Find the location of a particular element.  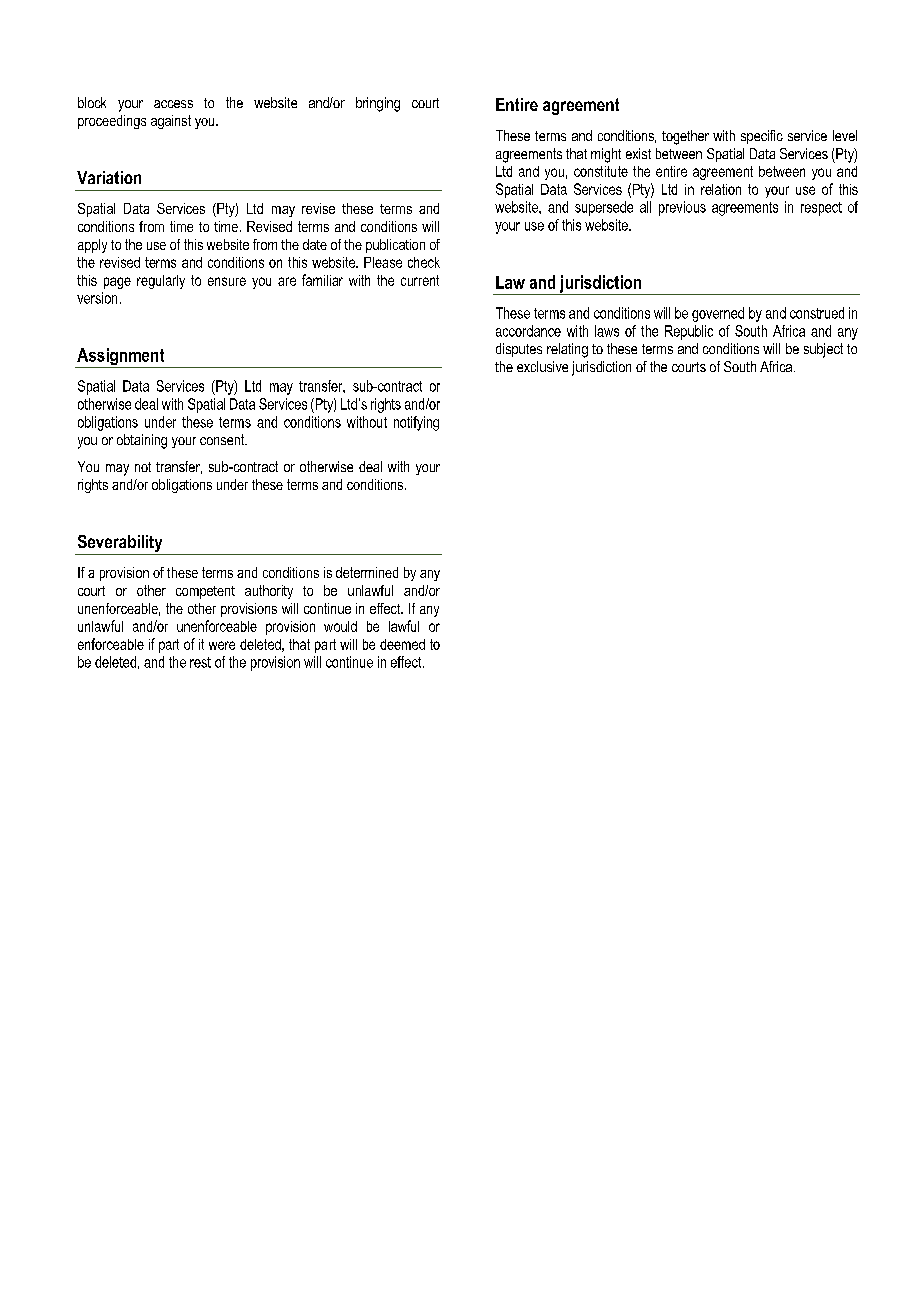

were is located at coordinates (222, 645).
